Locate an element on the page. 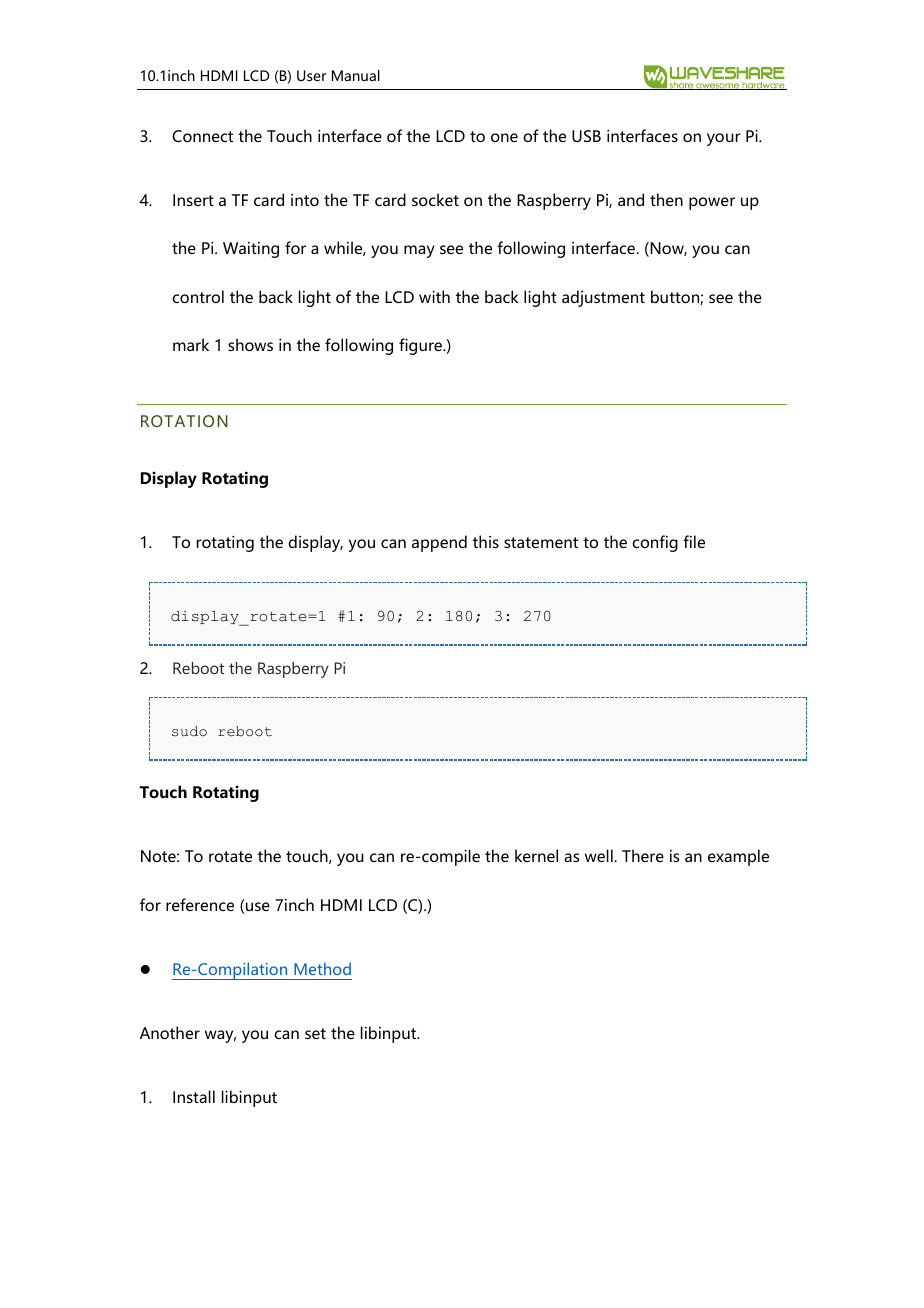  There is located at coordinates (643, 855).
